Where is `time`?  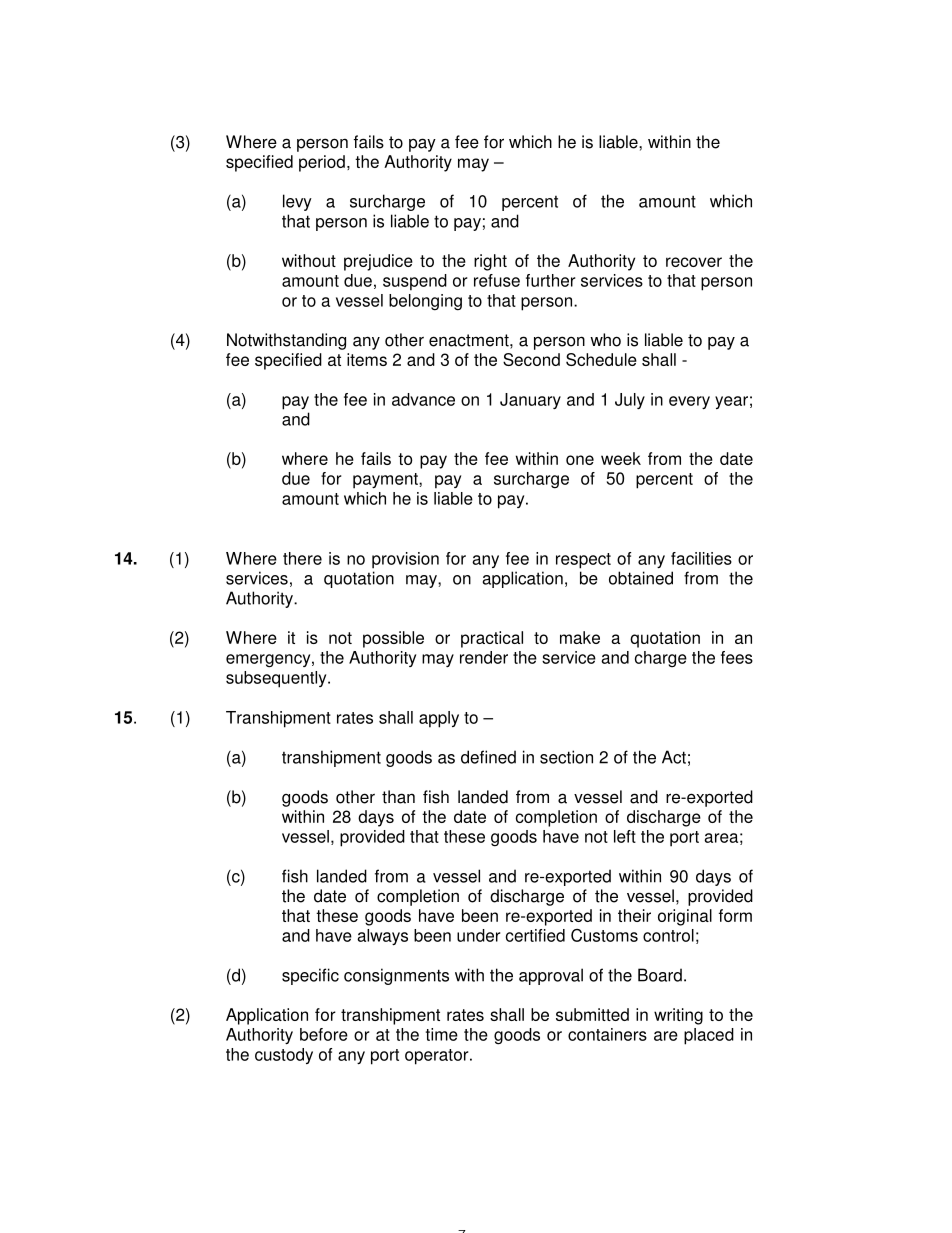 time is located at coordinates (442, 1034).
